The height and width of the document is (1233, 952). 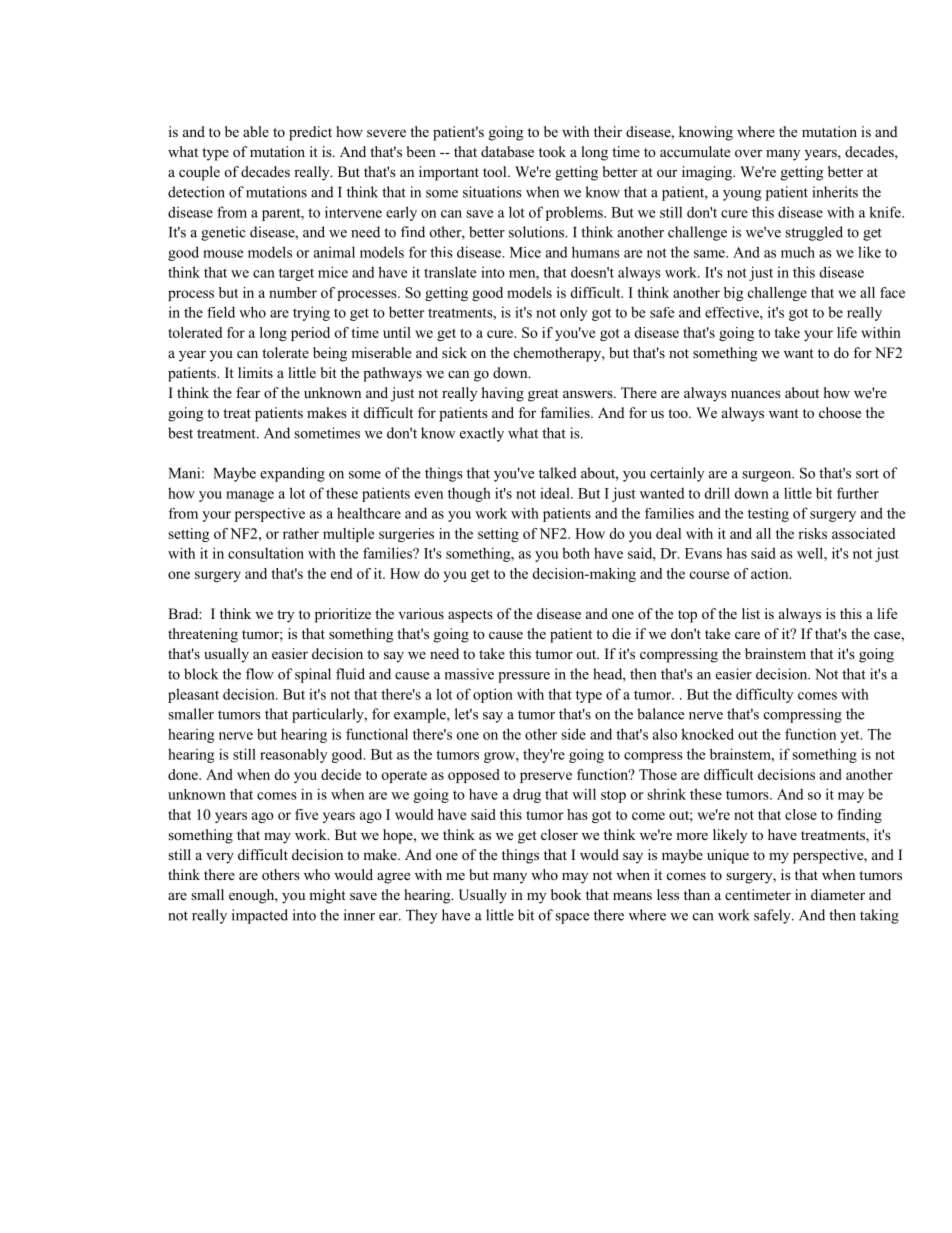 What do you see at coordinates (576, 553) in the document?
I see `both` at bounding box center [576, 553].
